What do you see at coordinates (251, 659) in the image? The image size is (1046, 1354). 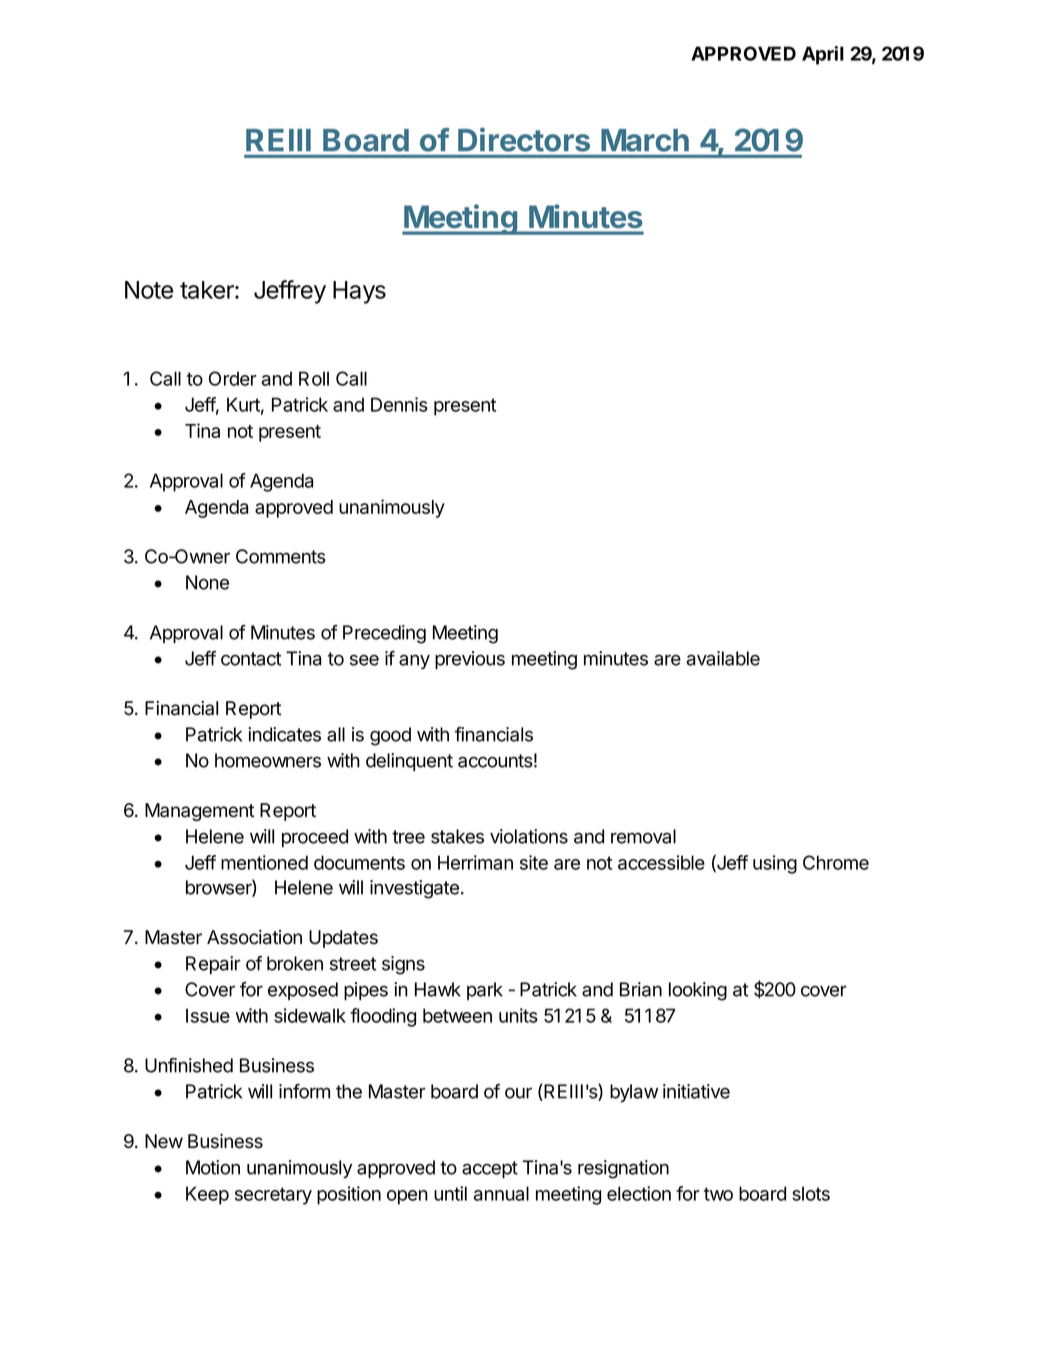 I see `contact` at bounding box center [251, 659].
